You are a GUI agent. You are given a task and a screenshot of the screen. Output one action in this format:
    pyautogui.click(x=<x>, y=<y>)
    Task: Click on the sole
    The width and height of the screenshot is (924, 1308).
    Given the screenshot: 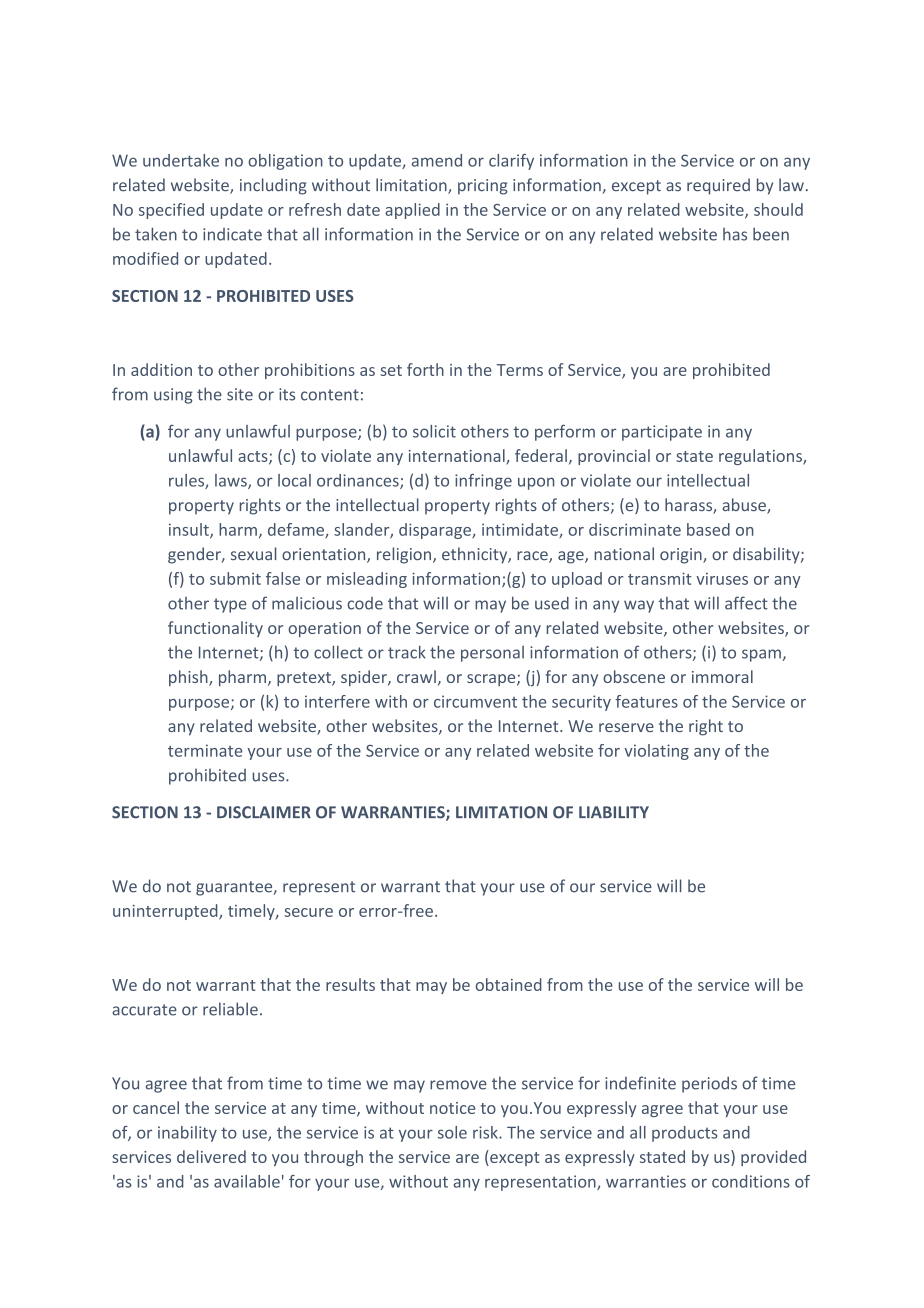 What is the action you would take?
    pyautogui.click(x=452, y=1132)
